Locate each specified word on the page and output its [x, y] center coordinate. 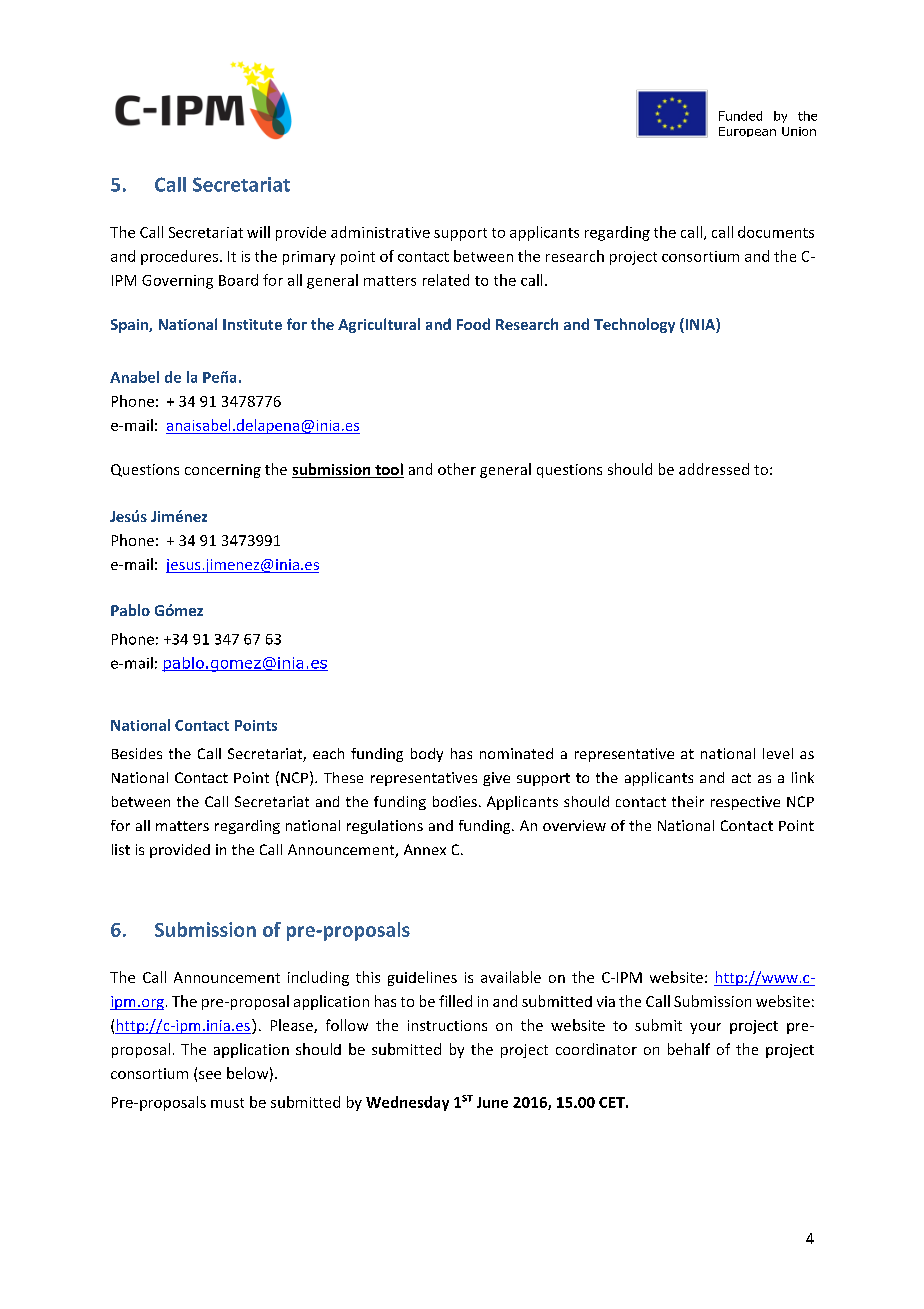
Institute [252, 324]
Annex [425, 849]
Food [473, 324]
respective [745, 803]
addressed [714, 469]
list [121, 849]
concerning [223, 471]
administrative [380, 232]
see [210, 1075]
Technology [634, 325]
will [258, 232]
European [747, 132]
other [457, 469]
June [492, 1102]
